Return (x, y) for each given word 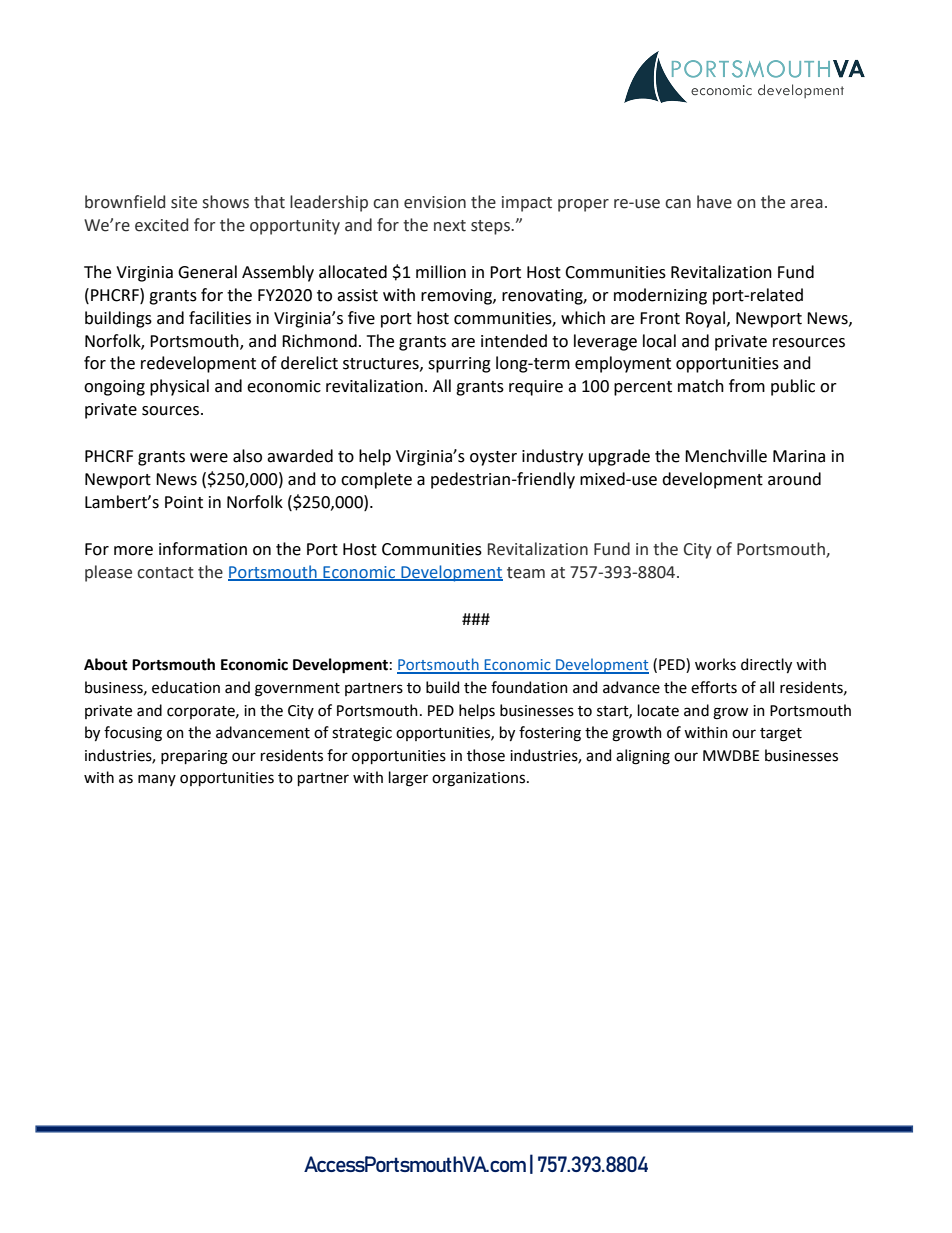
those (486, 755)
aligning (643, 757)
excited (161, 225)
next (450, 226)
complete (376, 480)
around (794, 479)
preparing (194, 757)
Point (184, 502)
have (714, 202)
